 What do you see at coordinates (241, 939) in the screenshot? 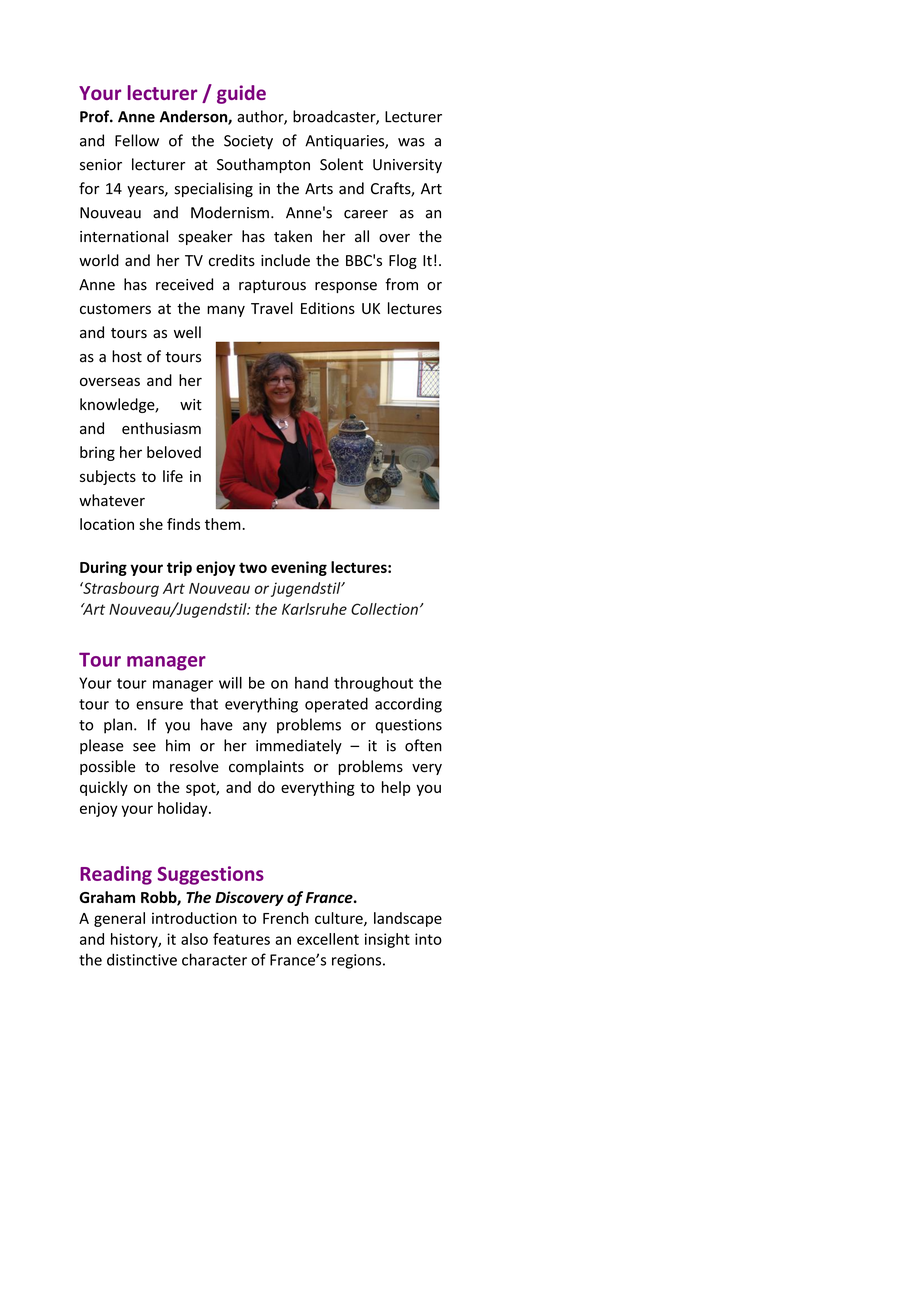
I see `features` at bounding box center [241, 939].
